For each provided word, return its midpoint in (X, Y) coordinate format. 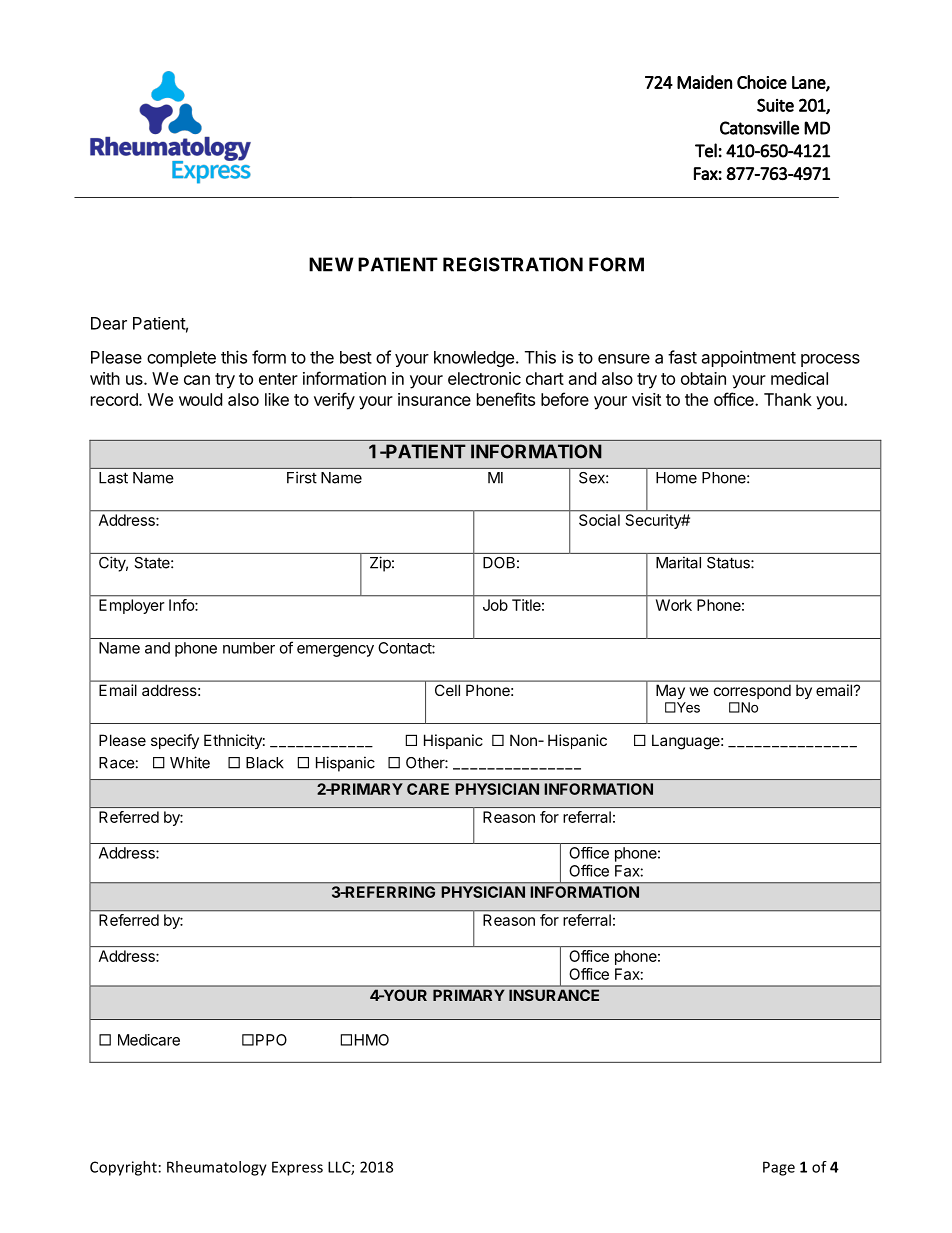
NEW (331, 264)
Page (779, 1168)
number (249, 648)
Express (297, 1168)
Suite (775, 105)
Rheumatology (217, 1168)
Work (674, 605)
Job (495, 605)
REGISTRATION (513, 264)
